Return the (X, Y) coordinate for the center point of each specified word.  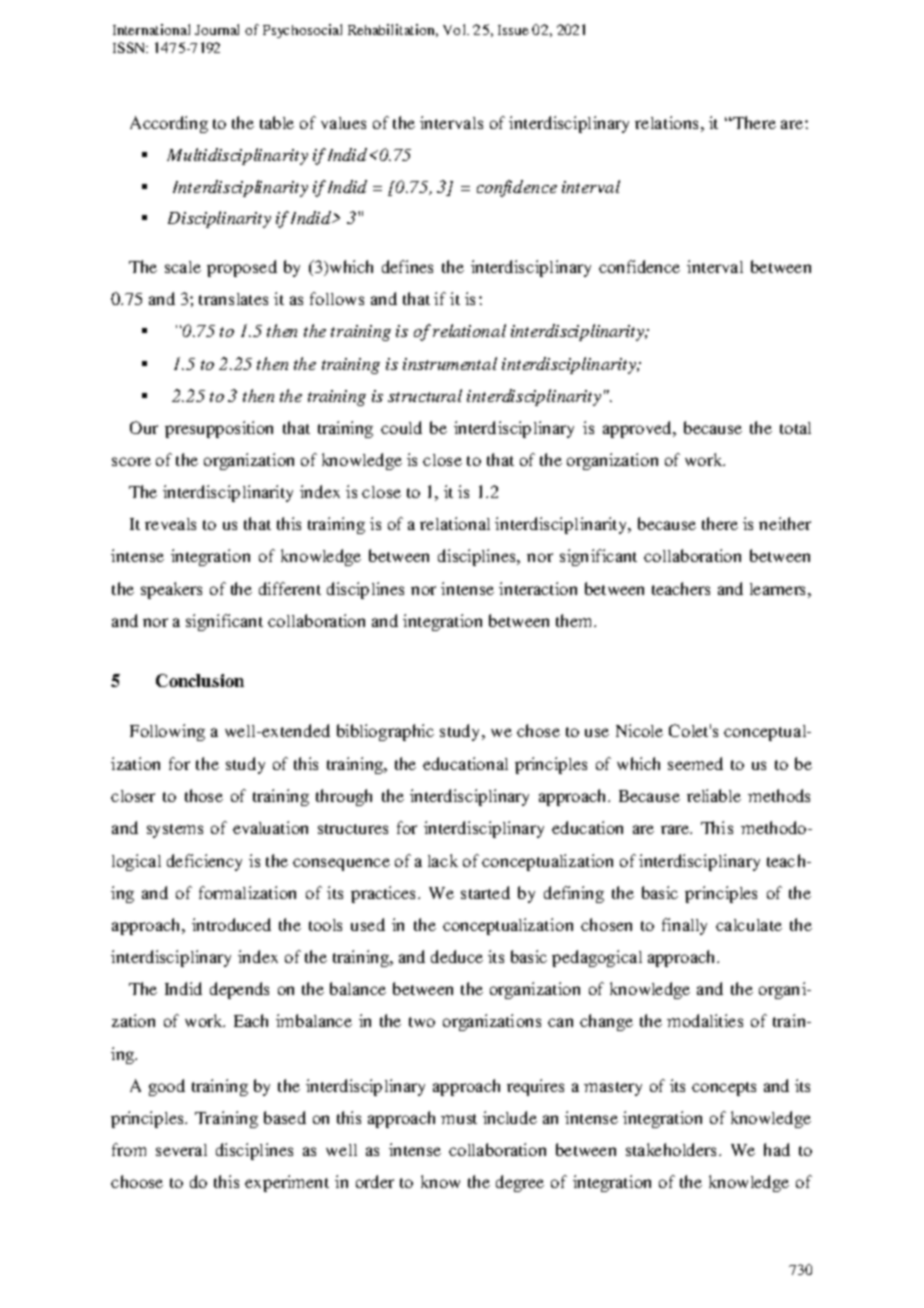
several (181, 1150)
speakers (171, 590)
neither (785, 523)
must (459, 1119)
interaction (538, 588)
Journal (217, 29)
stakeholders (673, 1149)
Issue (513, 30)
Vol (456, 29)
